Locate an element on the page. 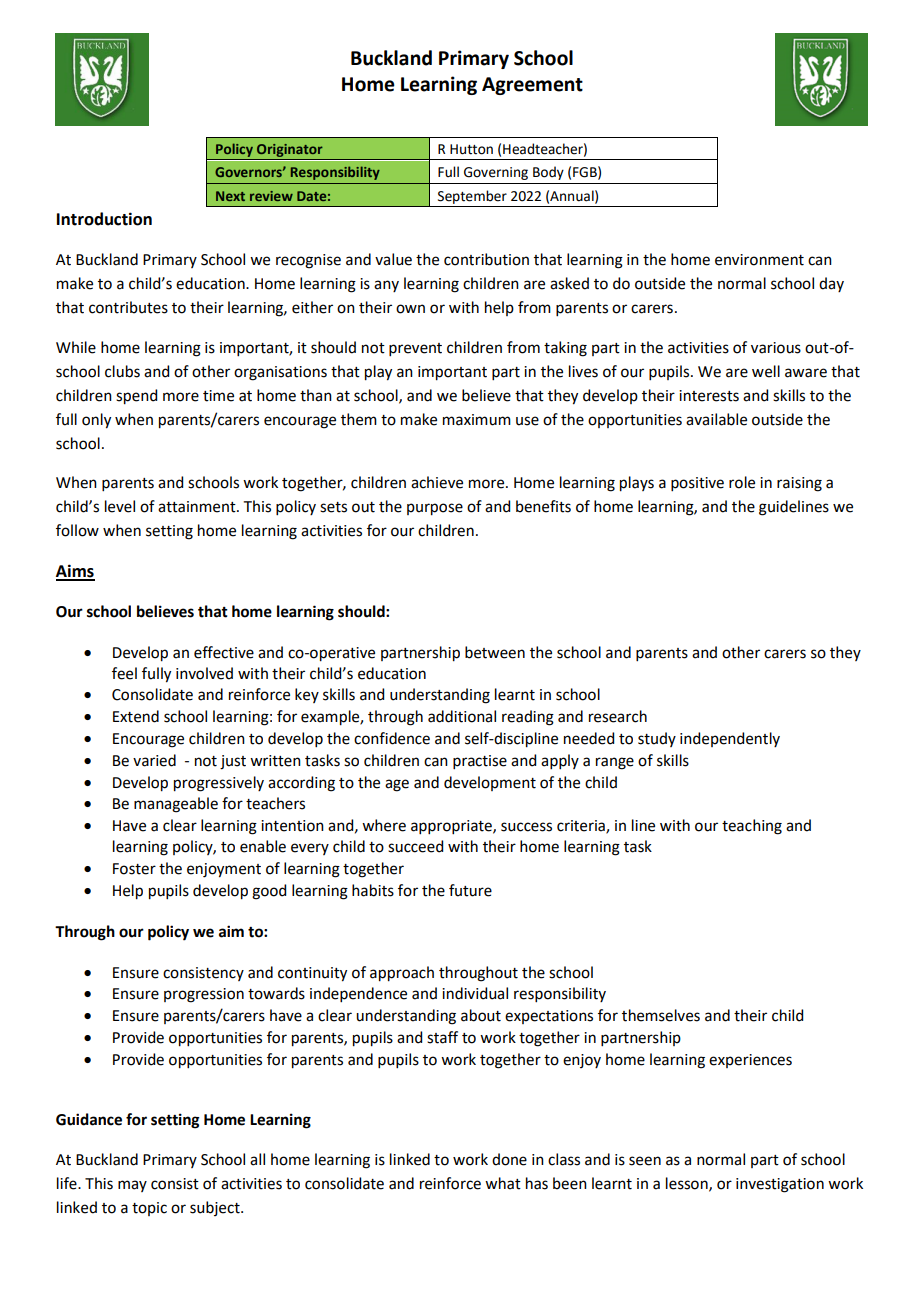 This page has width=924, height=1308. may is located at coordinates (132, 1186).
